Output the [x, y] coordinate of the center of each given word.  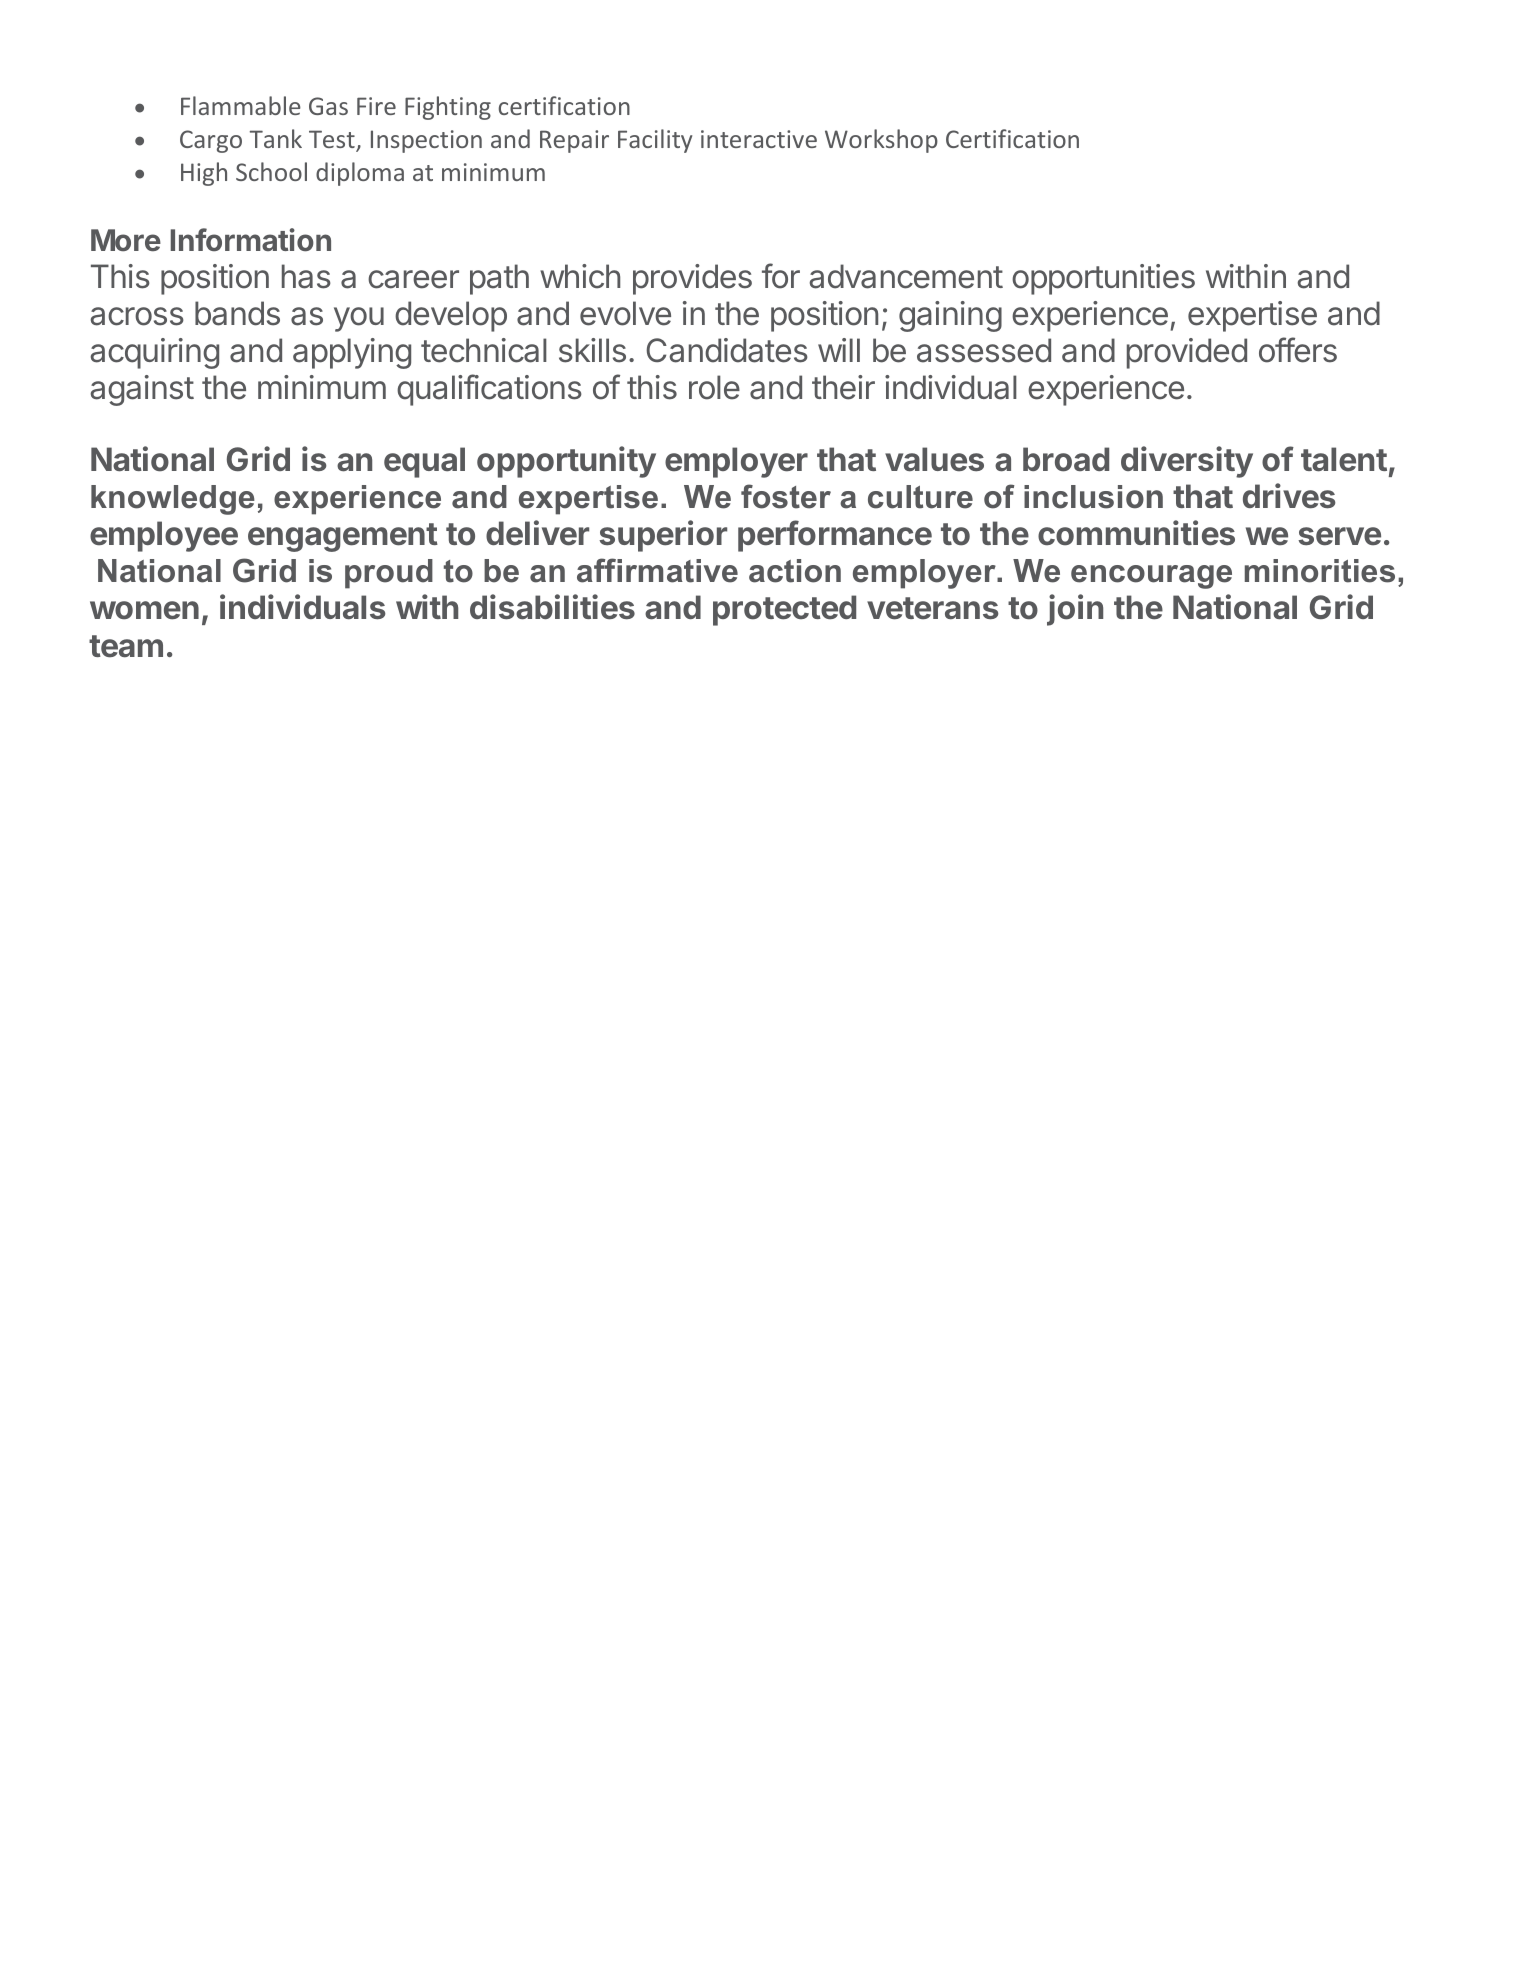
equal [424, 462]
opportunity [566, 462]
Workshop [881, 141]
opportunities [1103, 279]
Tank [276, 138]
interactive [759, 139]
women [144, 610]
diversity [1187, 462]
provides [692, 279]
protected [784, 610]
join [1075, 610]
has [306, 276]
